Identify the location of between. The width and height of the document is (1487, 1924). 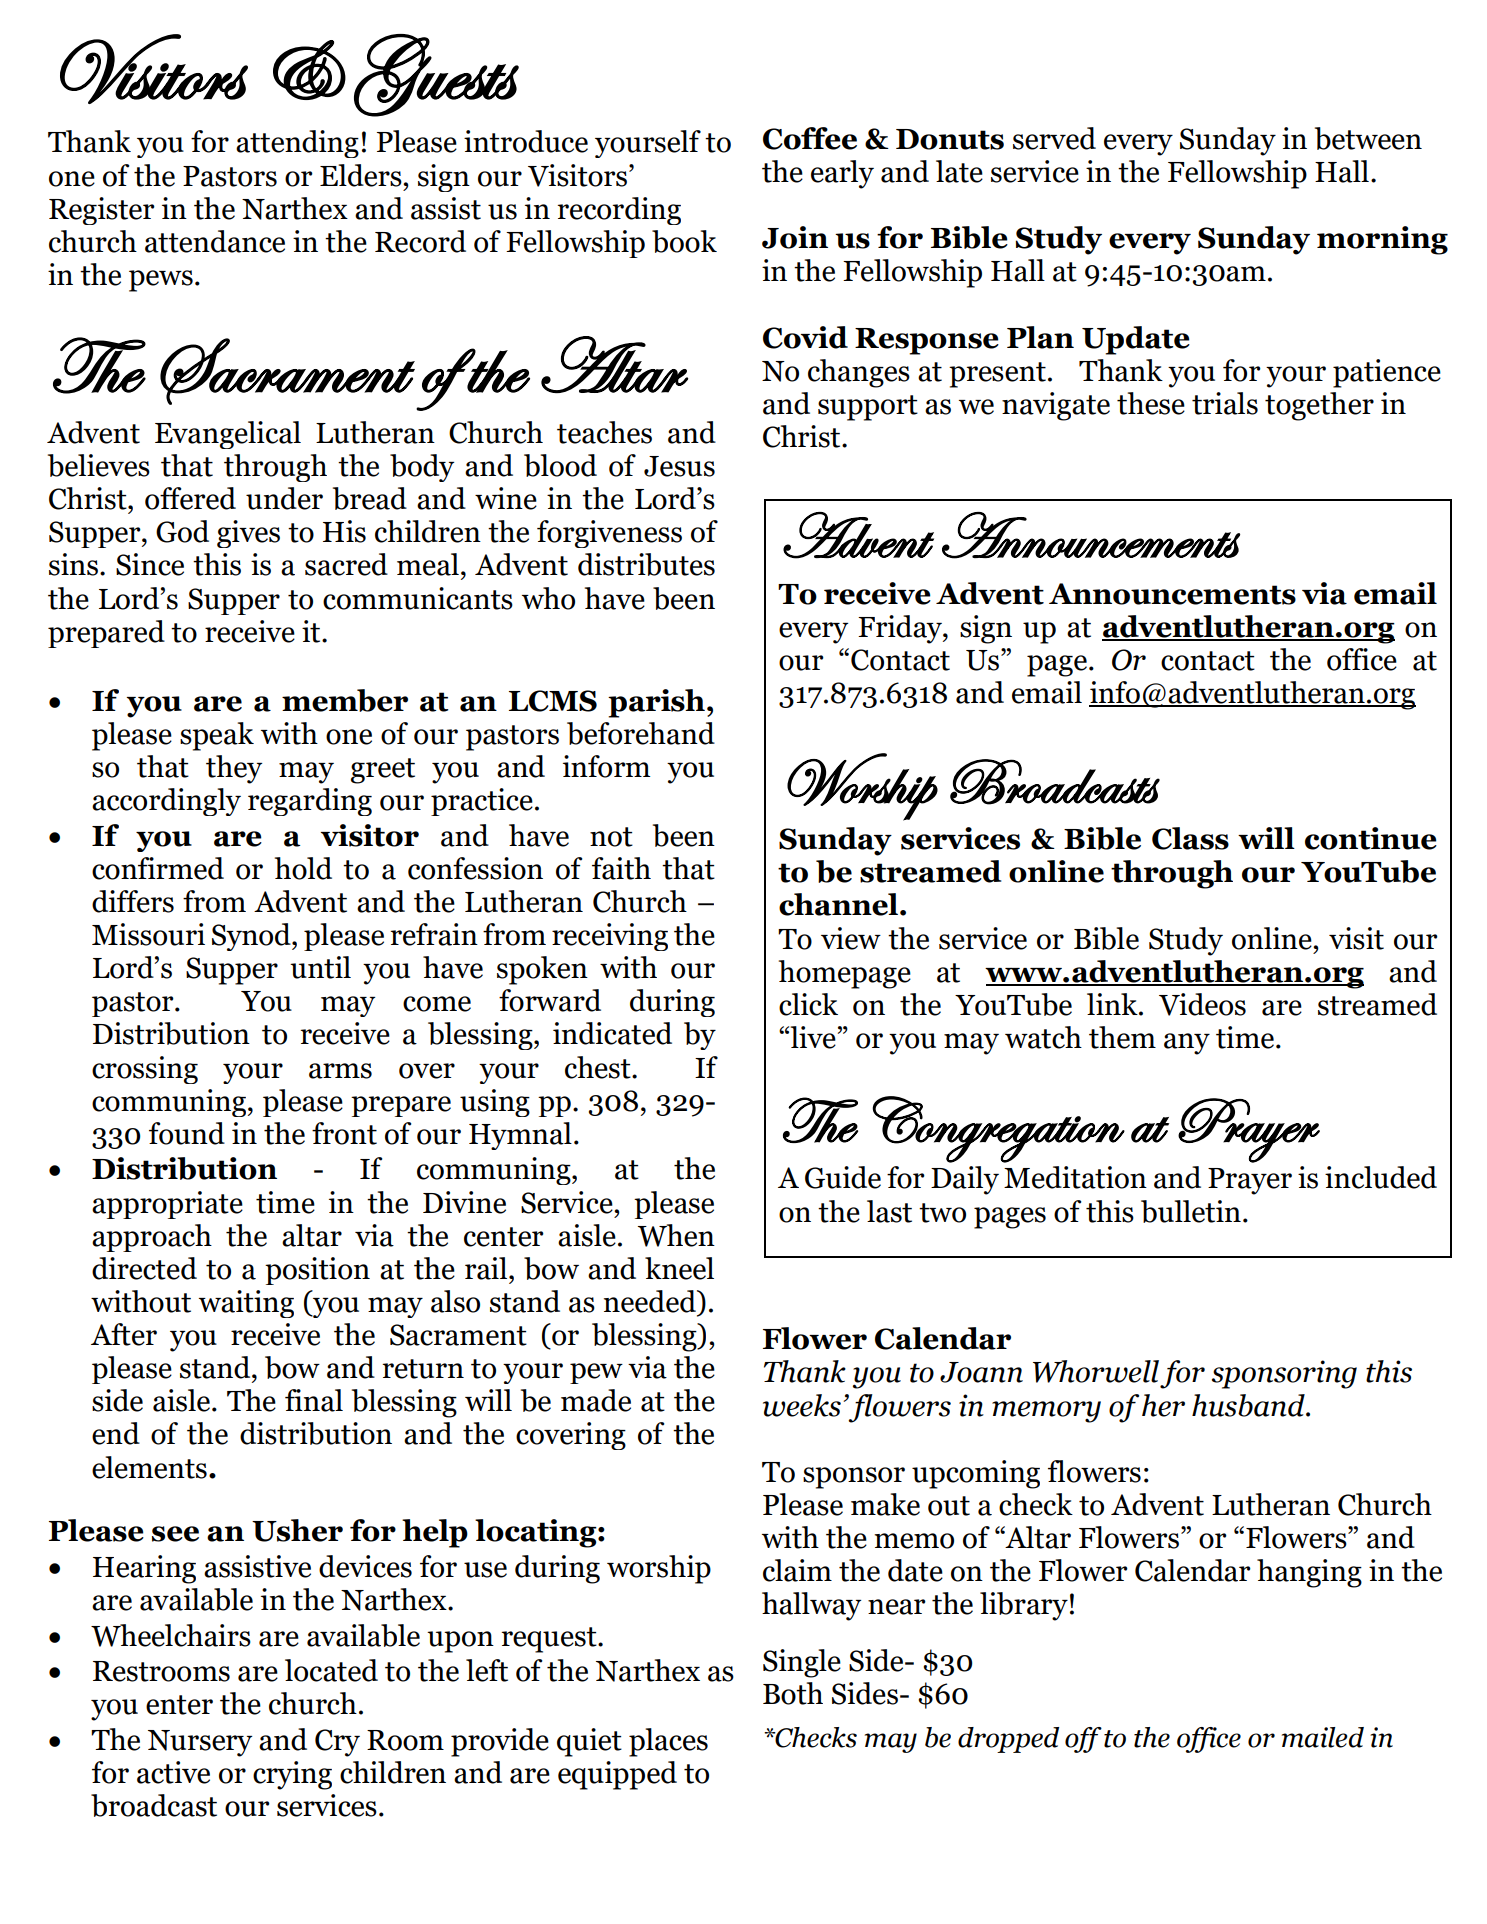
(1368, 138).
